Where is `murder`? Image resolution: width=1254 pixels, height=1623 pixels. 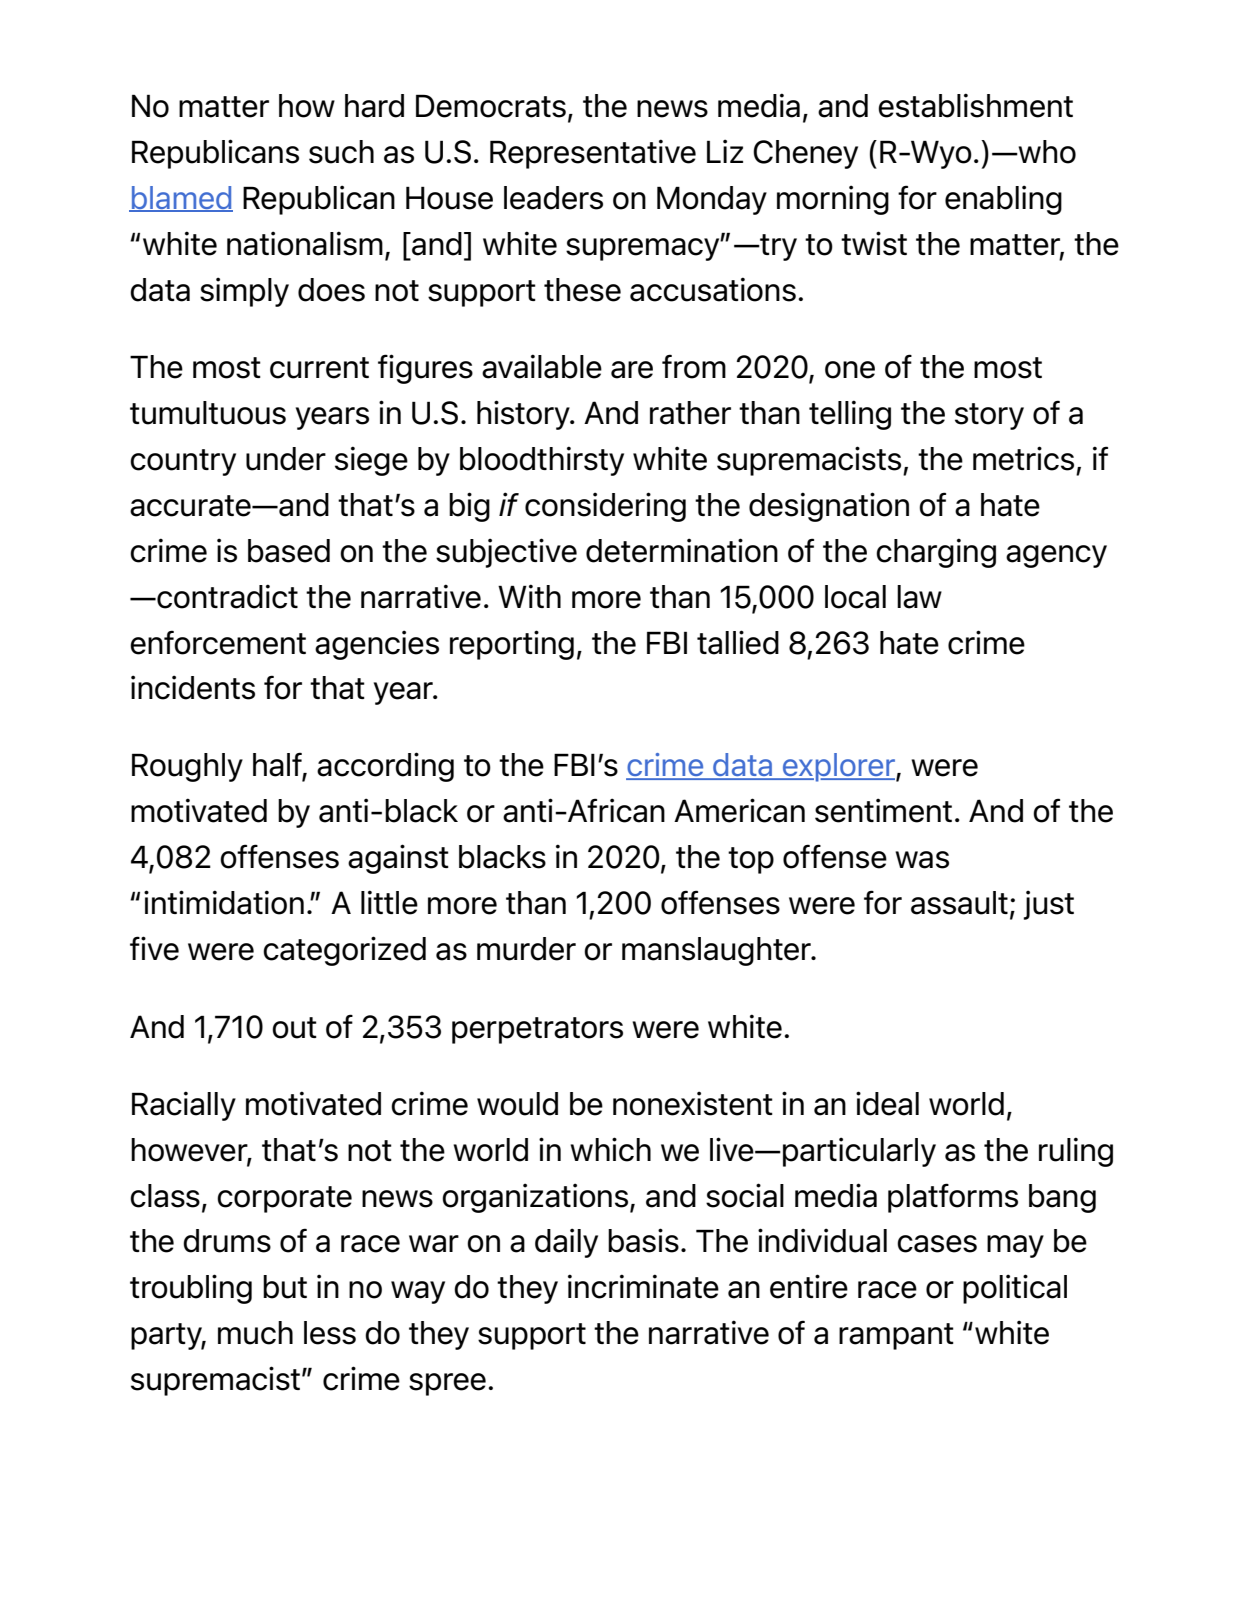 murder is located at coordinates (526, 949).
